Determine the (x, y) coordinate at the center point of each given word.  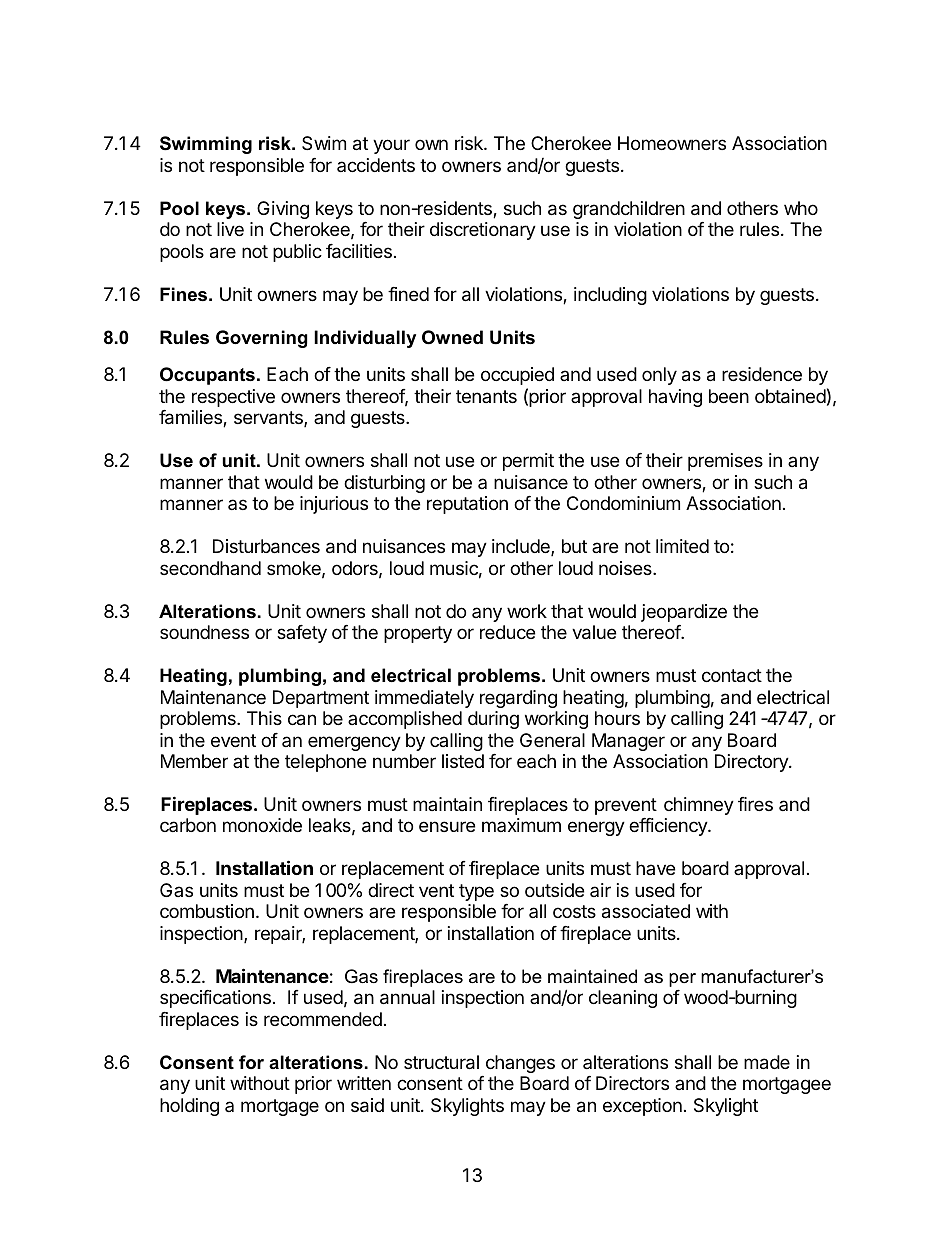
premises (725, 462)
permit (528, 462)
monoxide (262, 825)
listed (463, 761)
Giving (283, 210)
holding (189, 1107)
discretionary (483, 231)
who (801, 208)
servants (269, 419)
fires (755, 804)
